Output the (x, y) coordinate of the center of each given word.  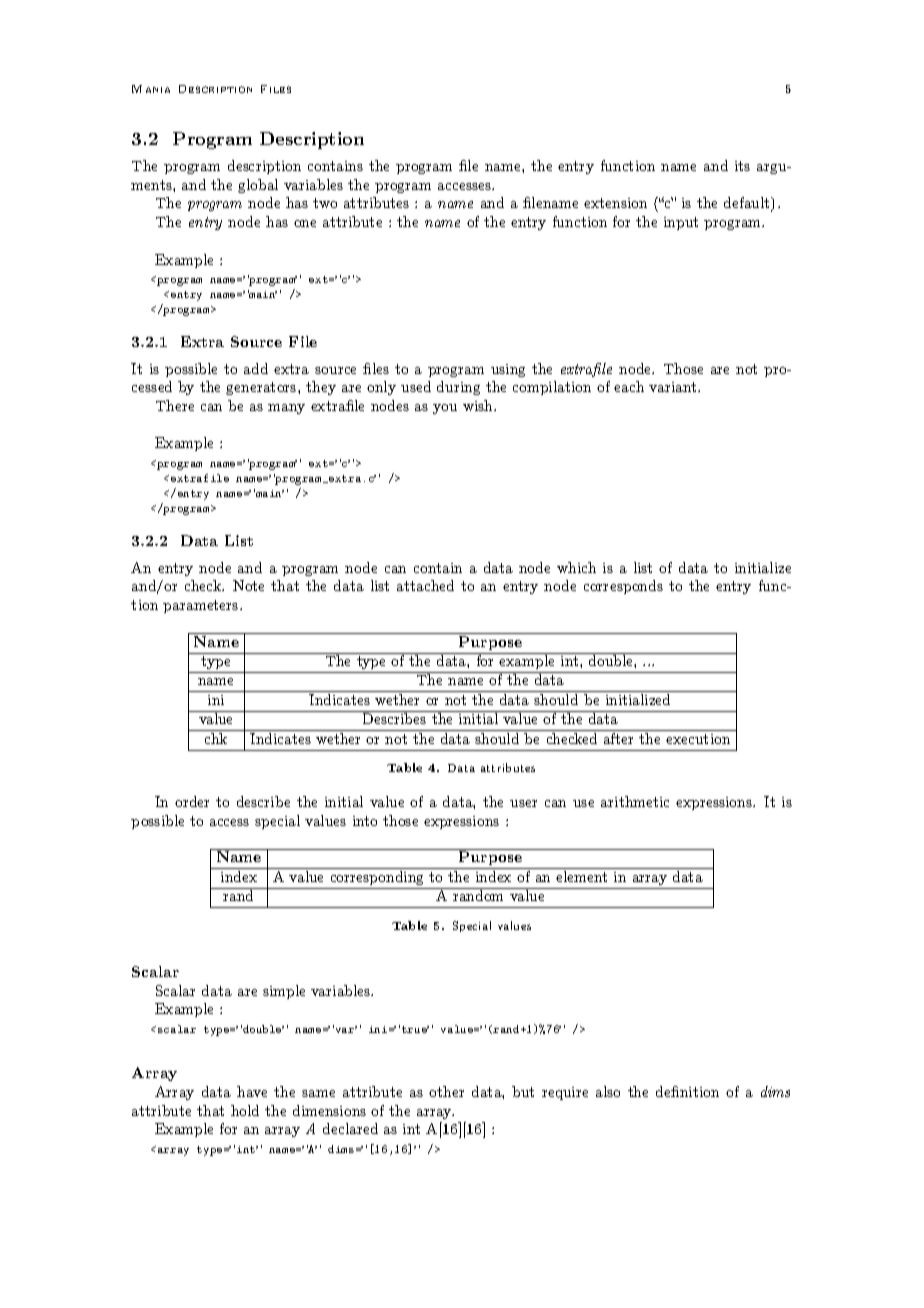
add (256, 368)
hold (245, 1110)
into (365, 821)
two (325, 203)
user (523, 803)
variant (674, 387)
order (192, 801)
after (618, 738)
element (581, 876)
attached (425, 585)
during (458, 388)
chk (216, 738)
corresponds (623, 587)
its (742, 166)
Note (248, 585)
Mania (151, 89)
